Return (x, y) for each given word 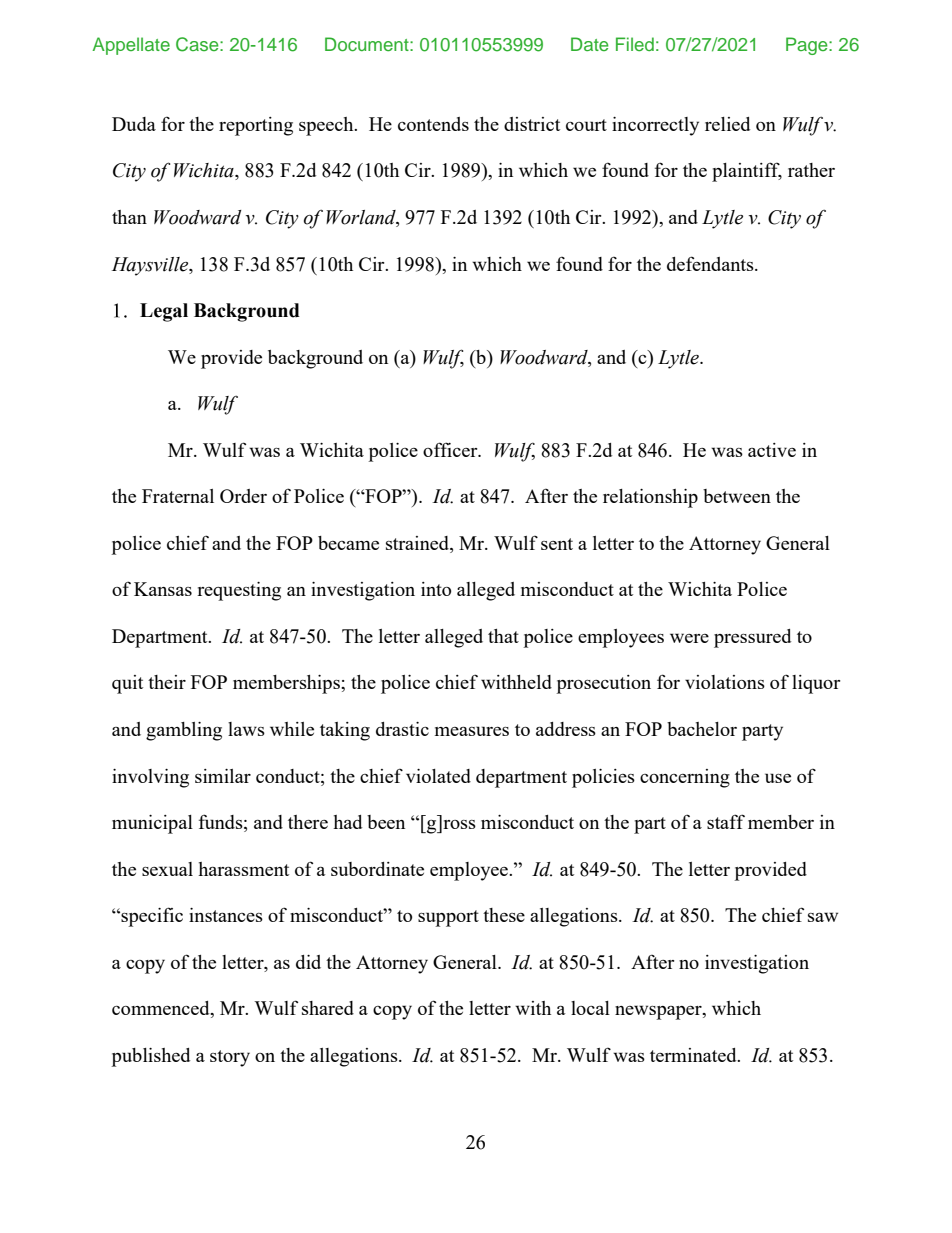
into (436, 589)
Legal (164, 312)
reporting (256, 126)
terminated (694, 1055)
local (590, 1008)
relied (727, 124)
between (737, 496)
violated (438, 776)
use (778, 778)
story (230, 1058)
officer (451, 449)
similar (223, 776)
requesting (239, 591)
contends (433, 124)
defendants (711, 263)
